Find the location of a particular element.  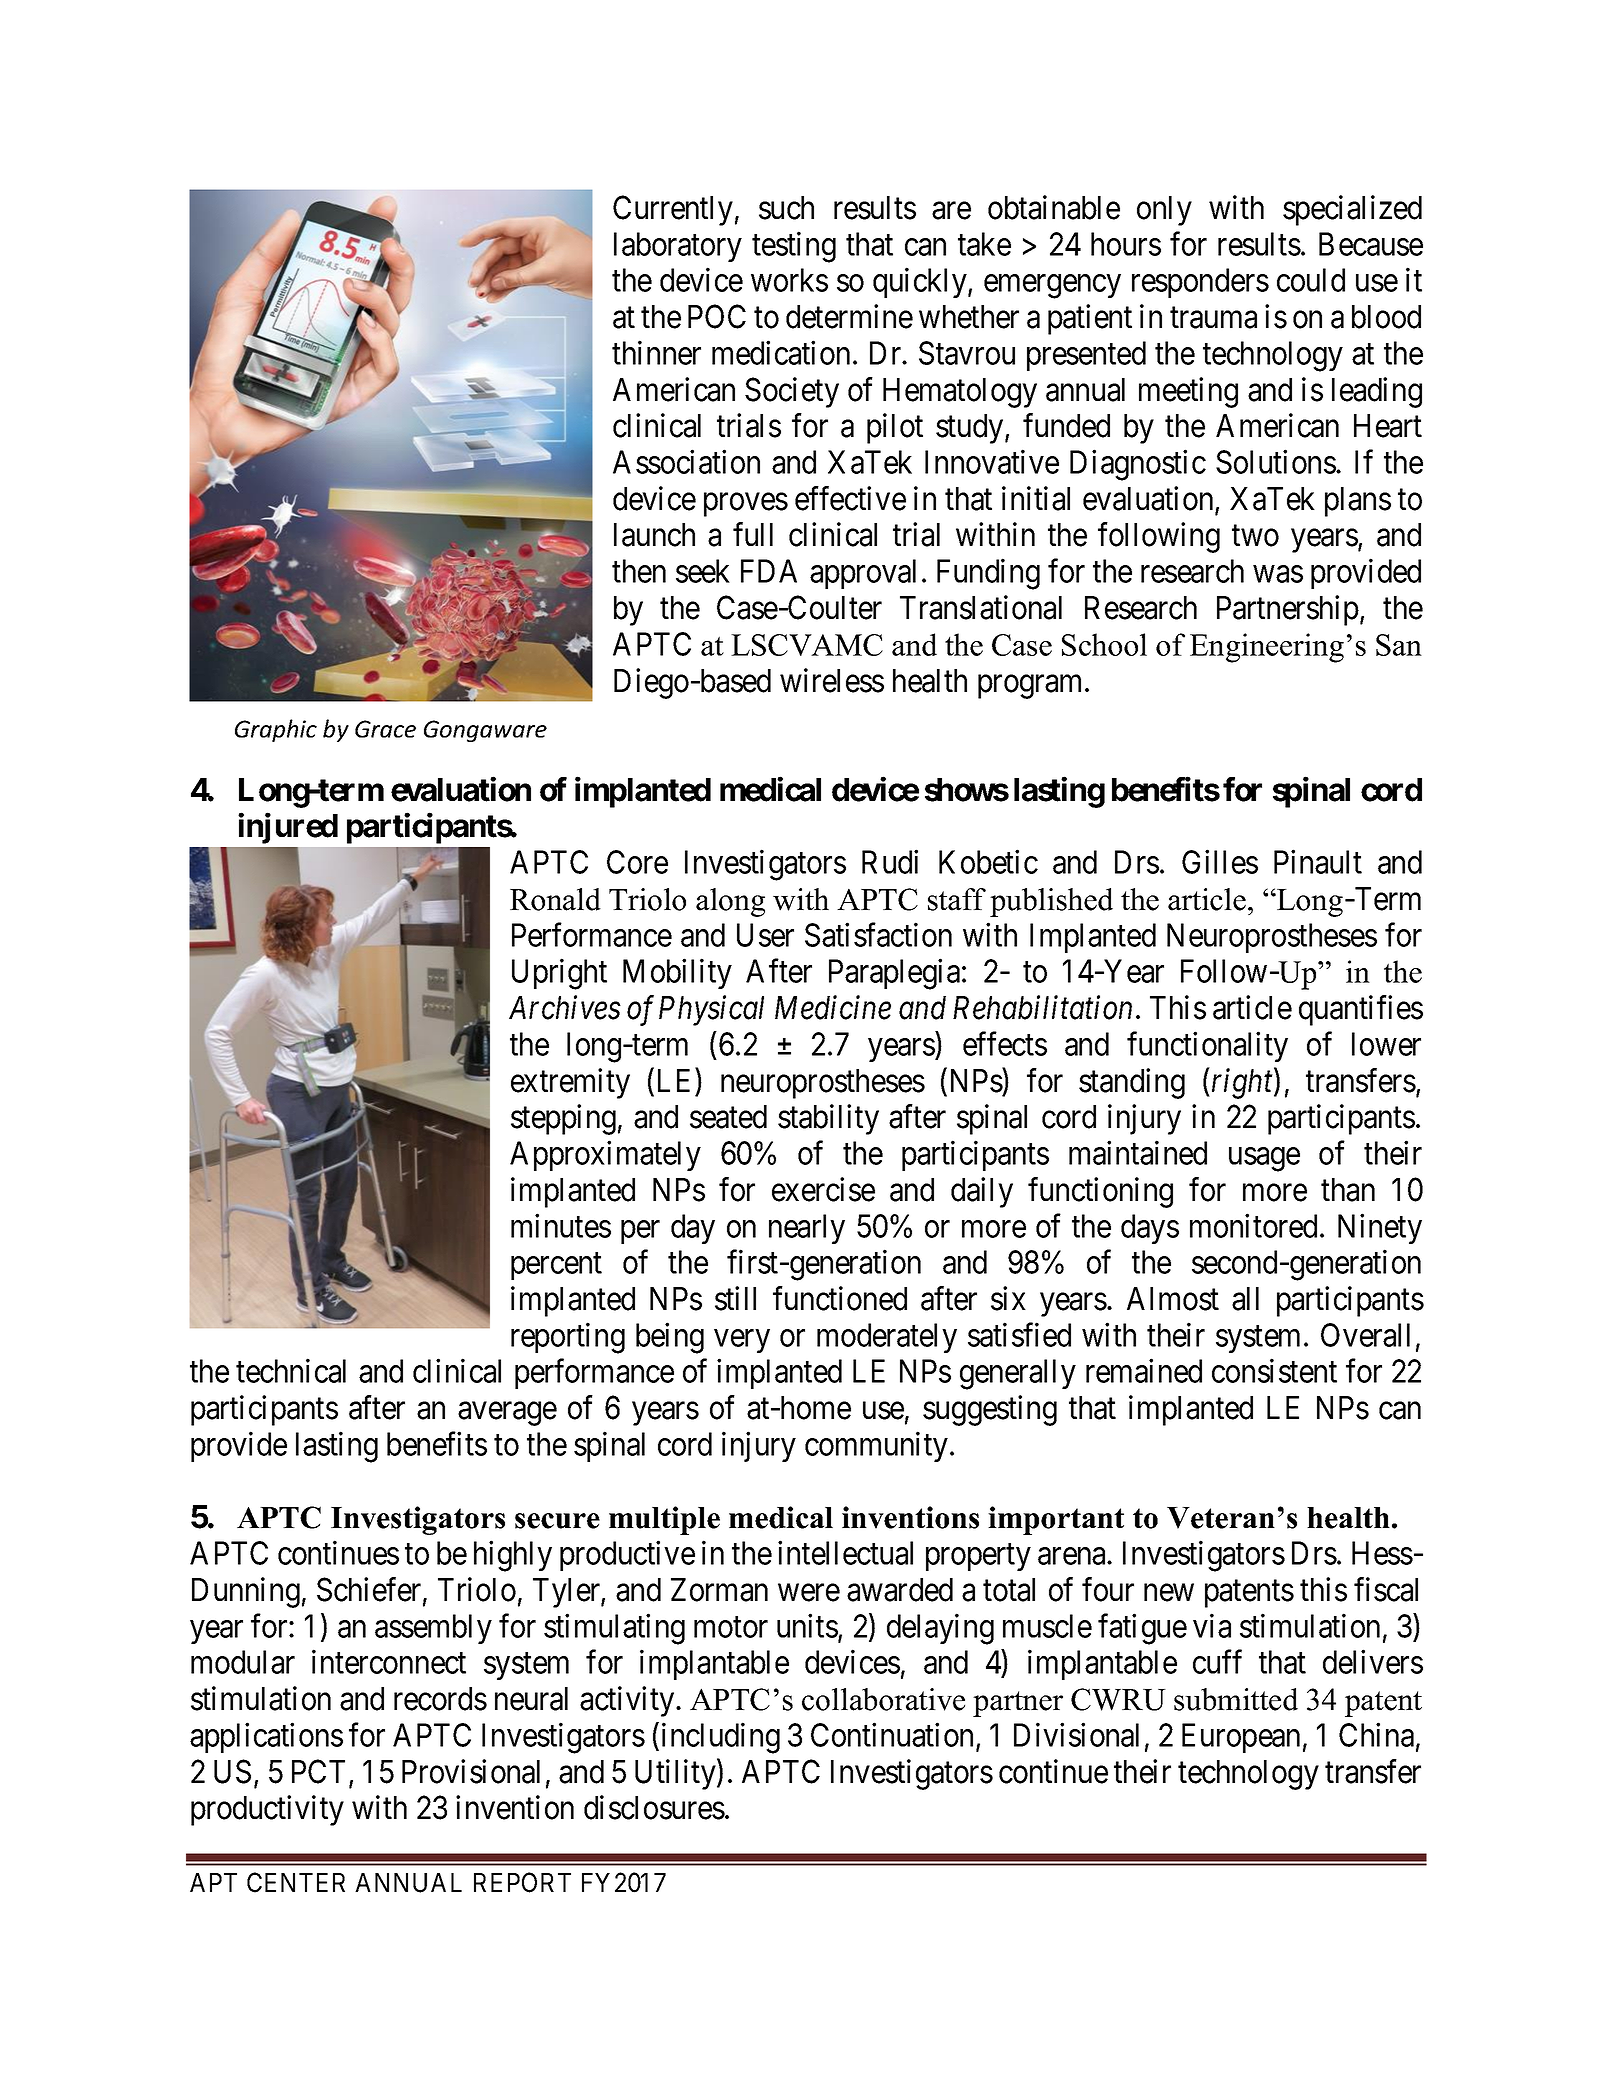

laboratory is located at coordinates (678, 247).
